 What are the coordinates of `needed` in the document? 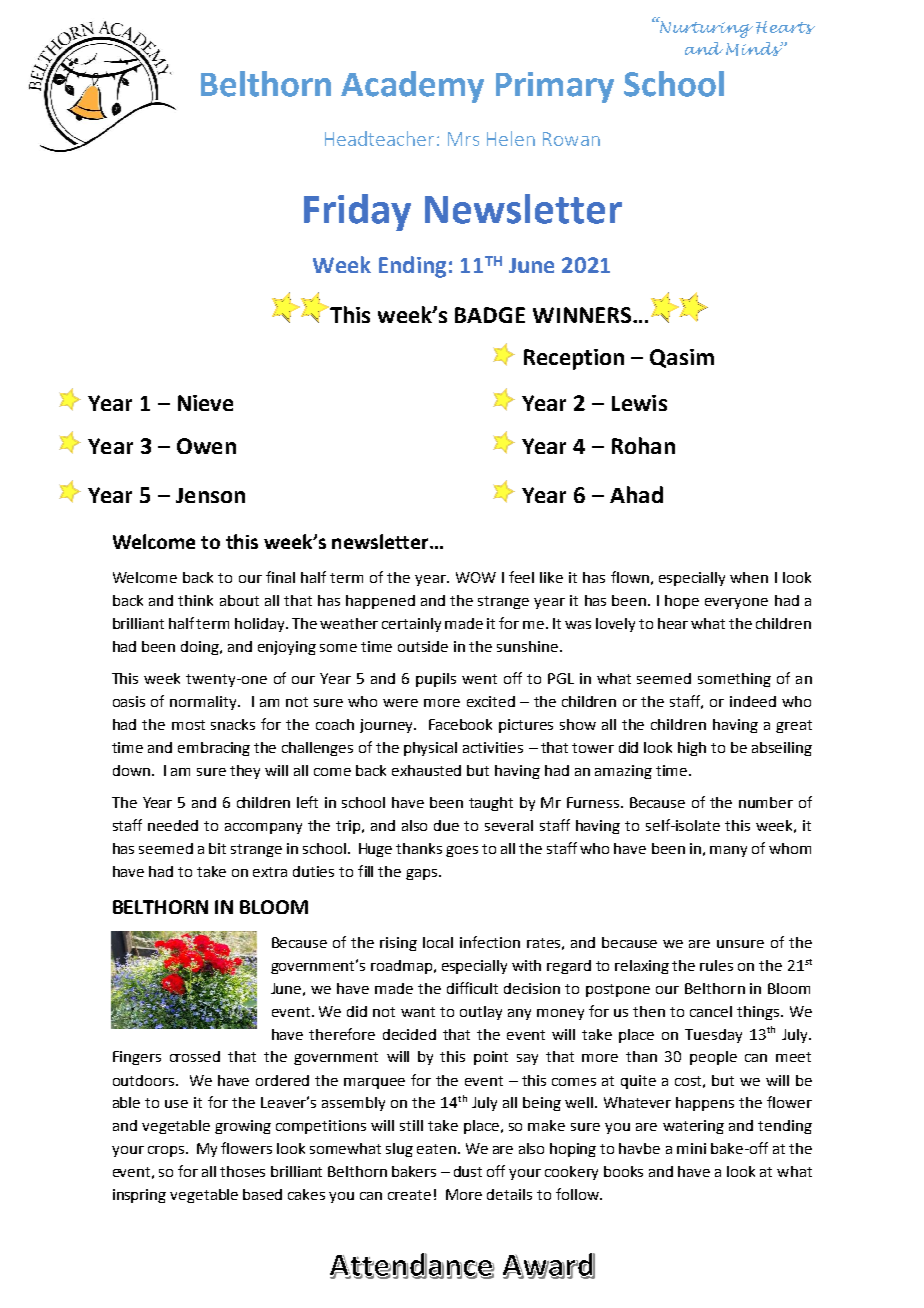 It's located at (173, 825).
